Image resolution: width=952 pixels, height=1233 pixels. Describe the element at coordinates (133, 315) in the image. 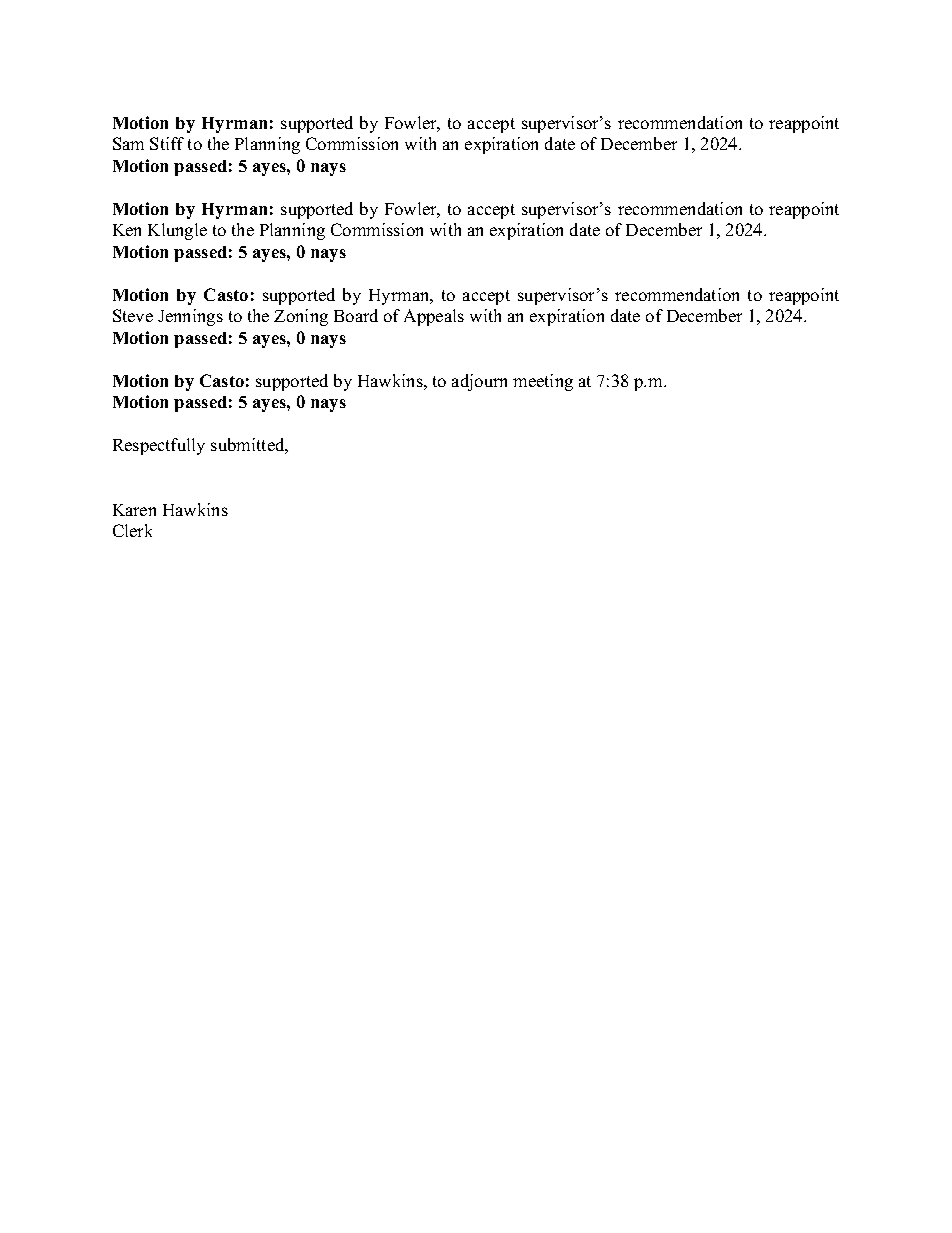

I see `Steve` at that location.
